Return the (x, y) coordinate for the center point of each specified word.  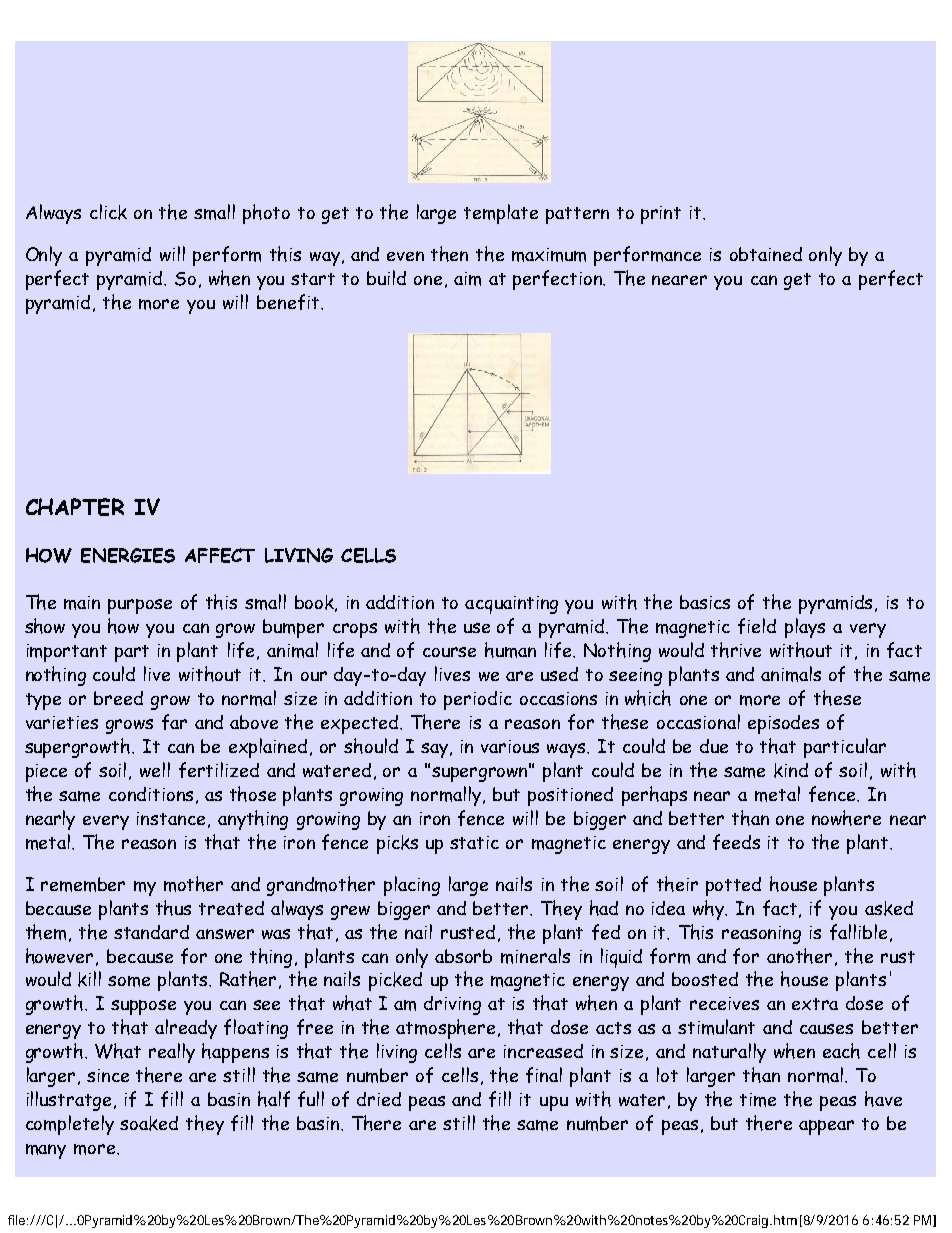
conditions (153, 795)
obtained (766, 254)
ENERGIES (128, 555)
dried (379, 1099)
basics (705, 602)
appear (826, 1127)
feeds (736, 842)
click (108, 212)
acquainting (511, 605)
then (449, 254)
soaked (149, 1123)
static (474, 842)
